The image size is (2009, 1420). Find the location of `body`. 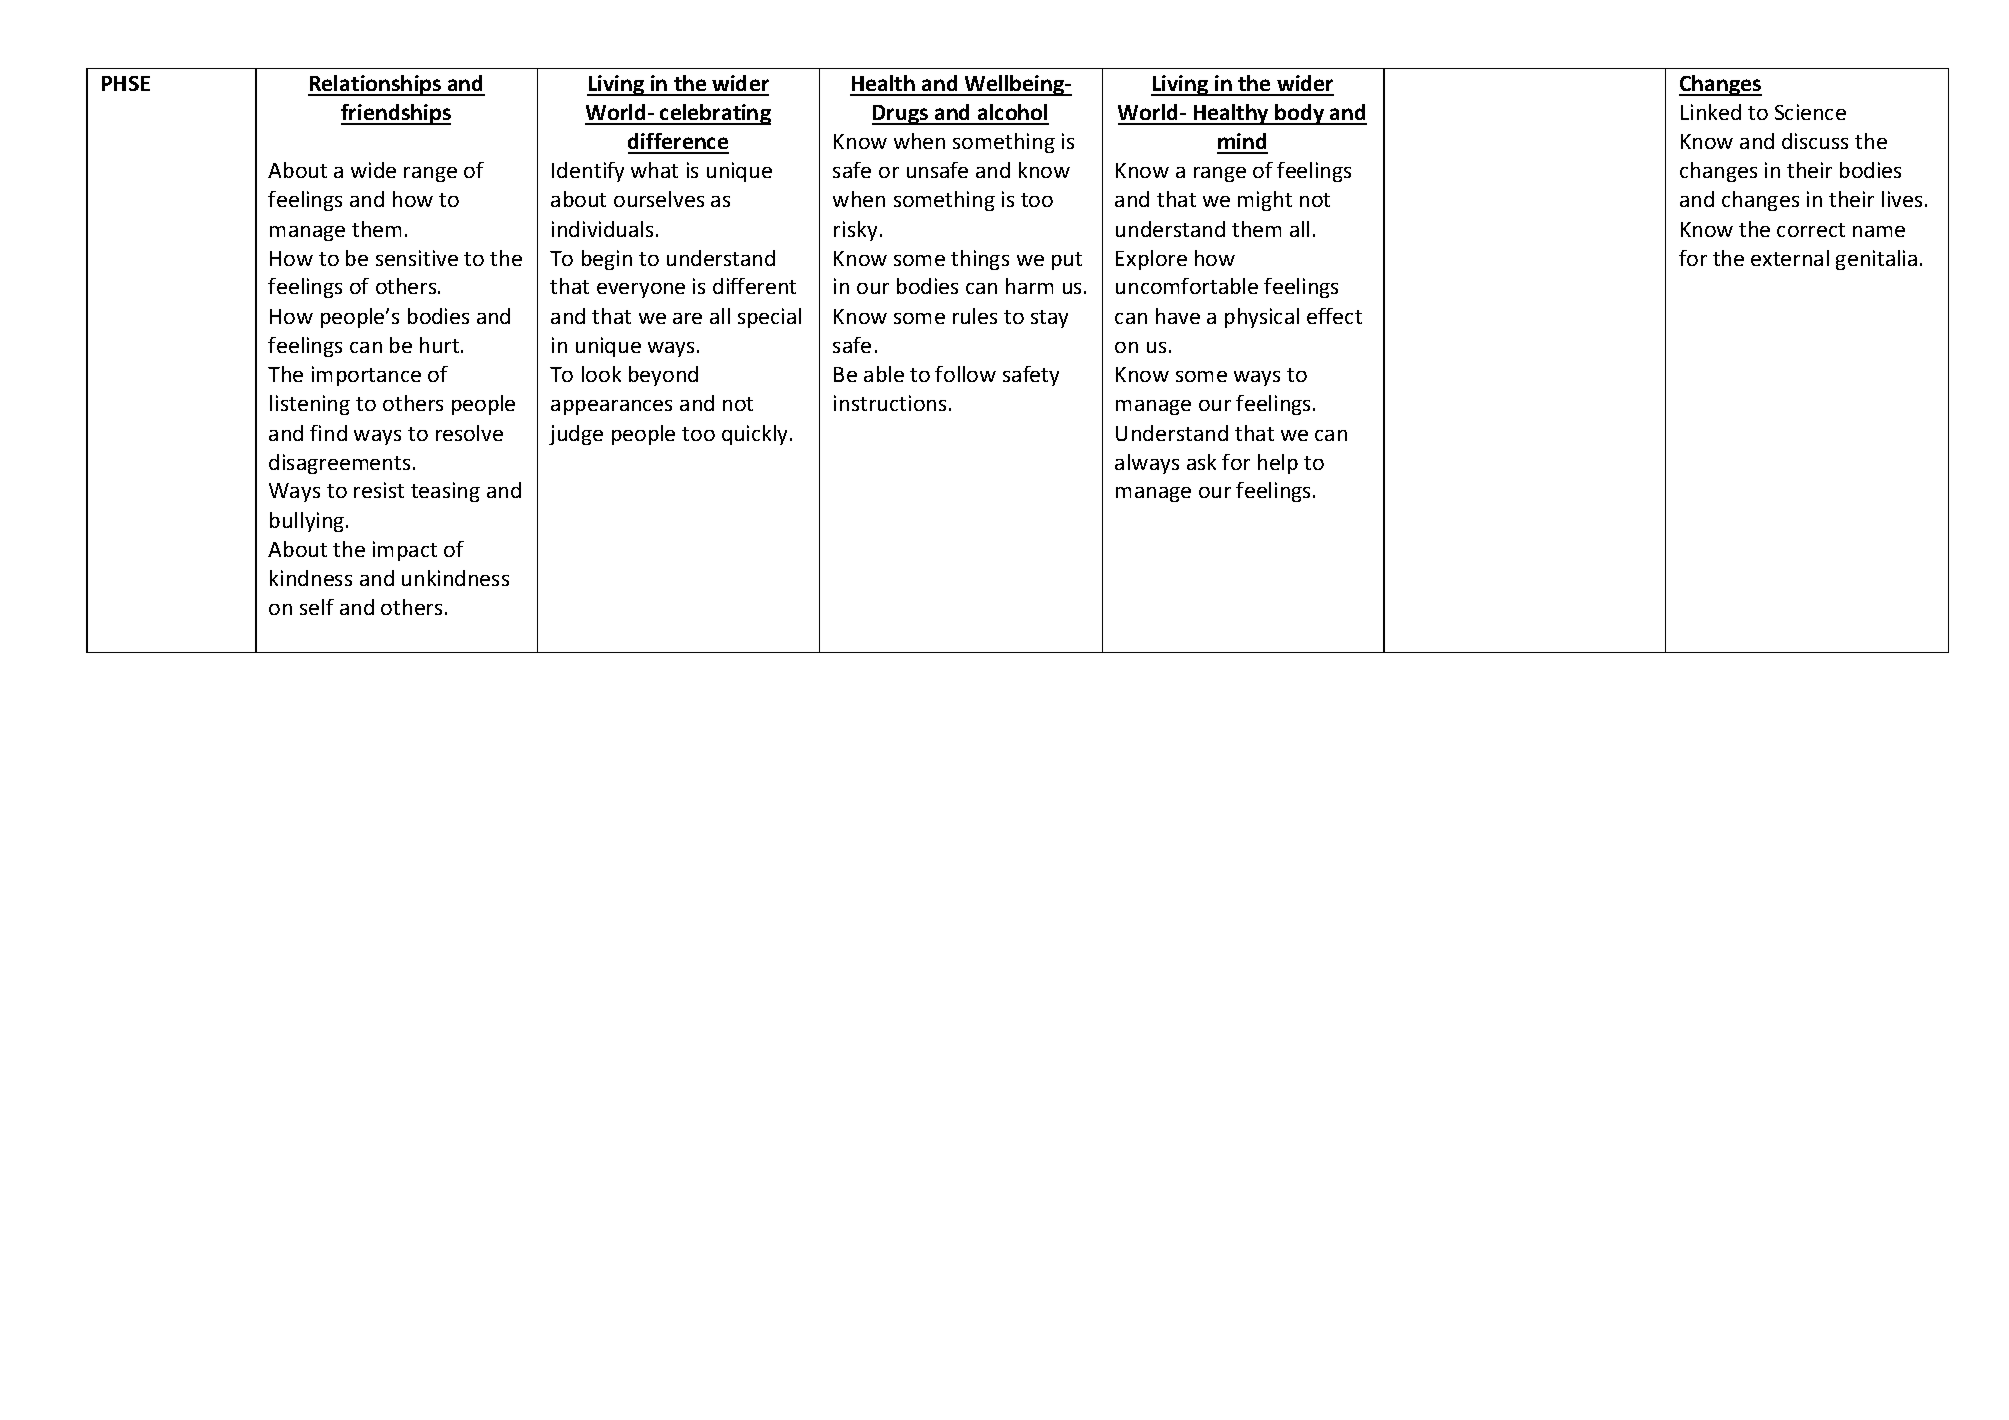

body is located at coordinates (1300, 114).
